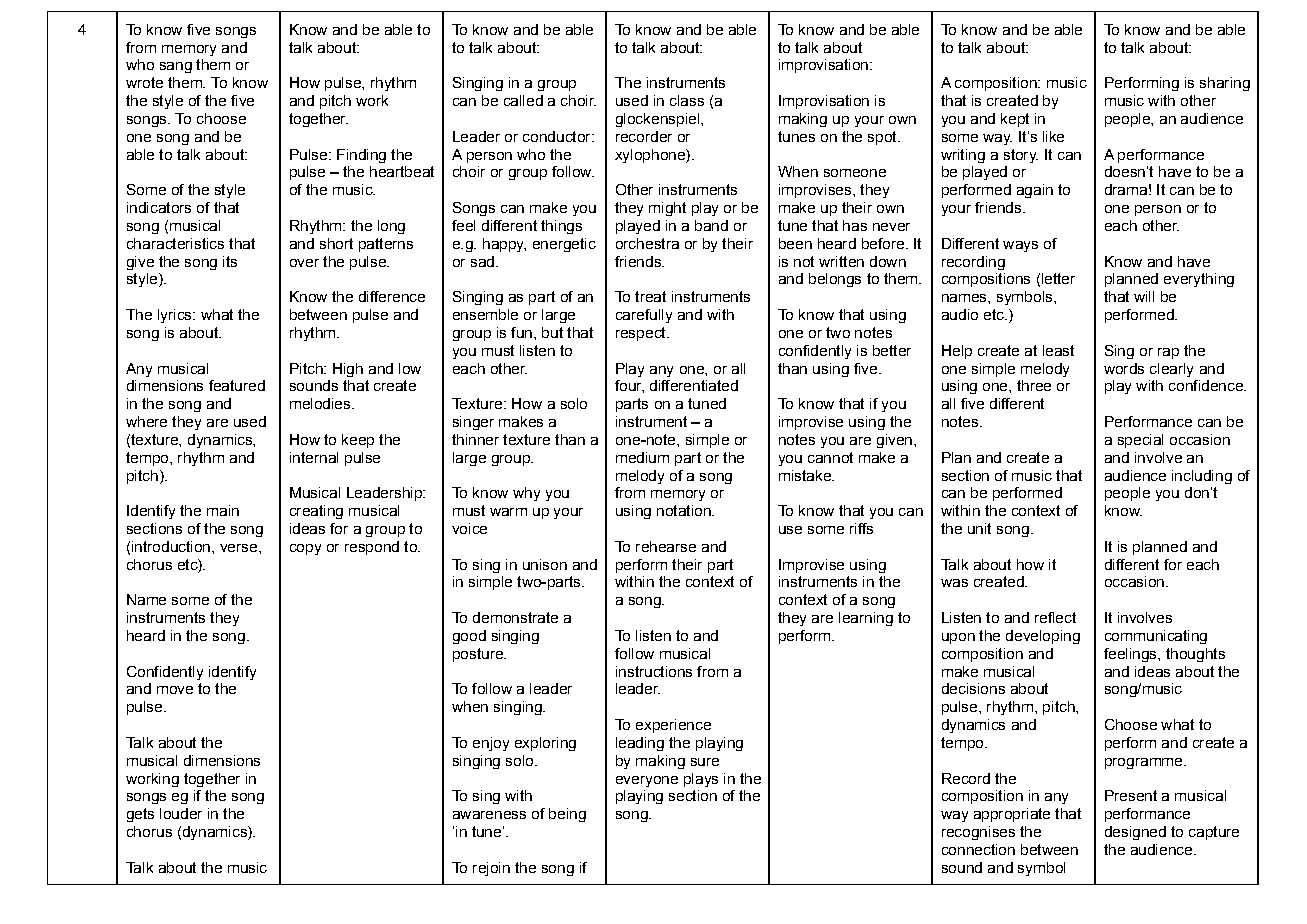 The width and height of the document is (1307, 924). Describe the element at coordinates (642, 334) in the document. I see `respect` at that location.
